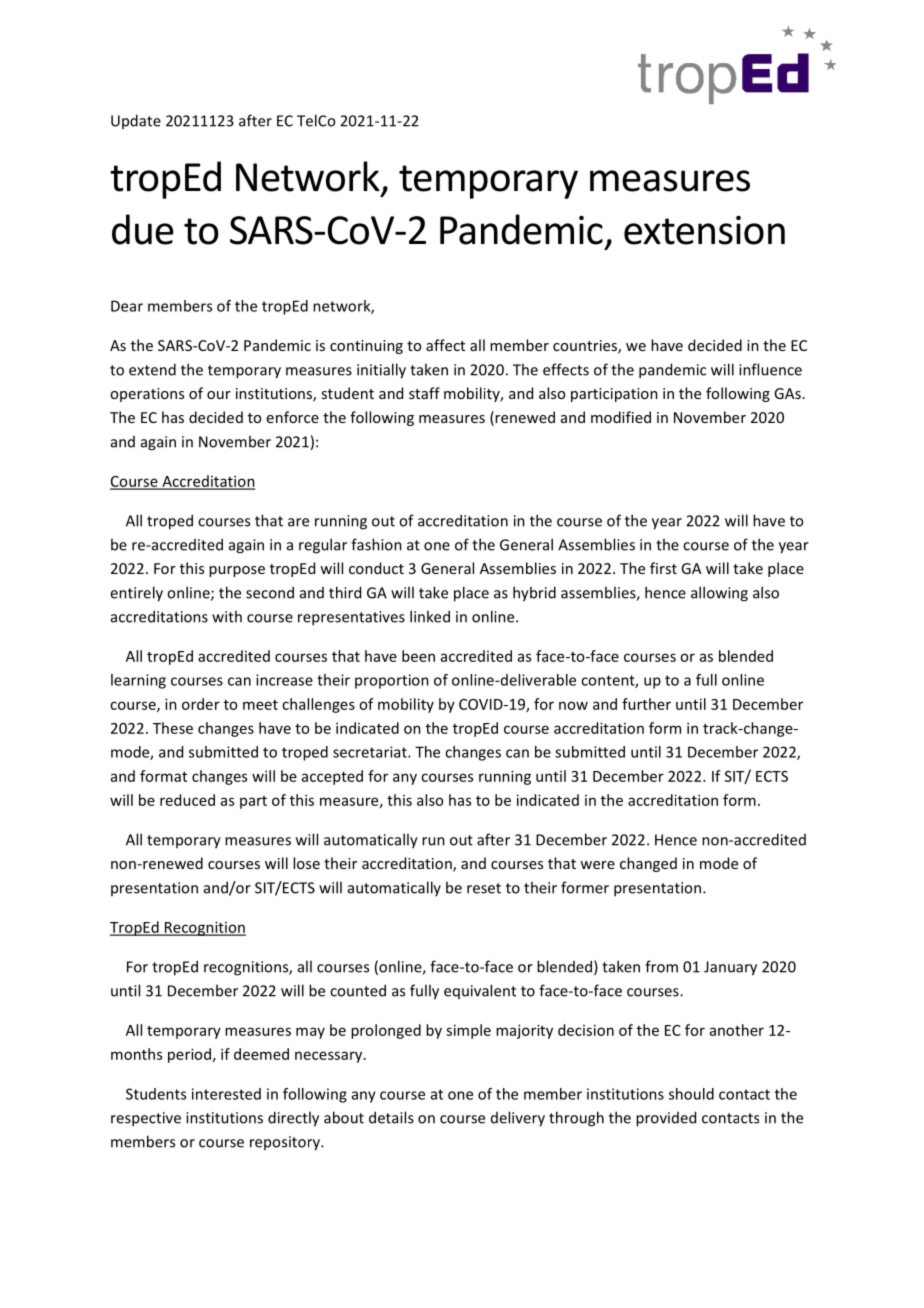 This screenshot has width=924, height=1308. What do you see at coordinates (226, 1094) in the screenshot?
I see `interested` at bounding box center [226, 1094].
